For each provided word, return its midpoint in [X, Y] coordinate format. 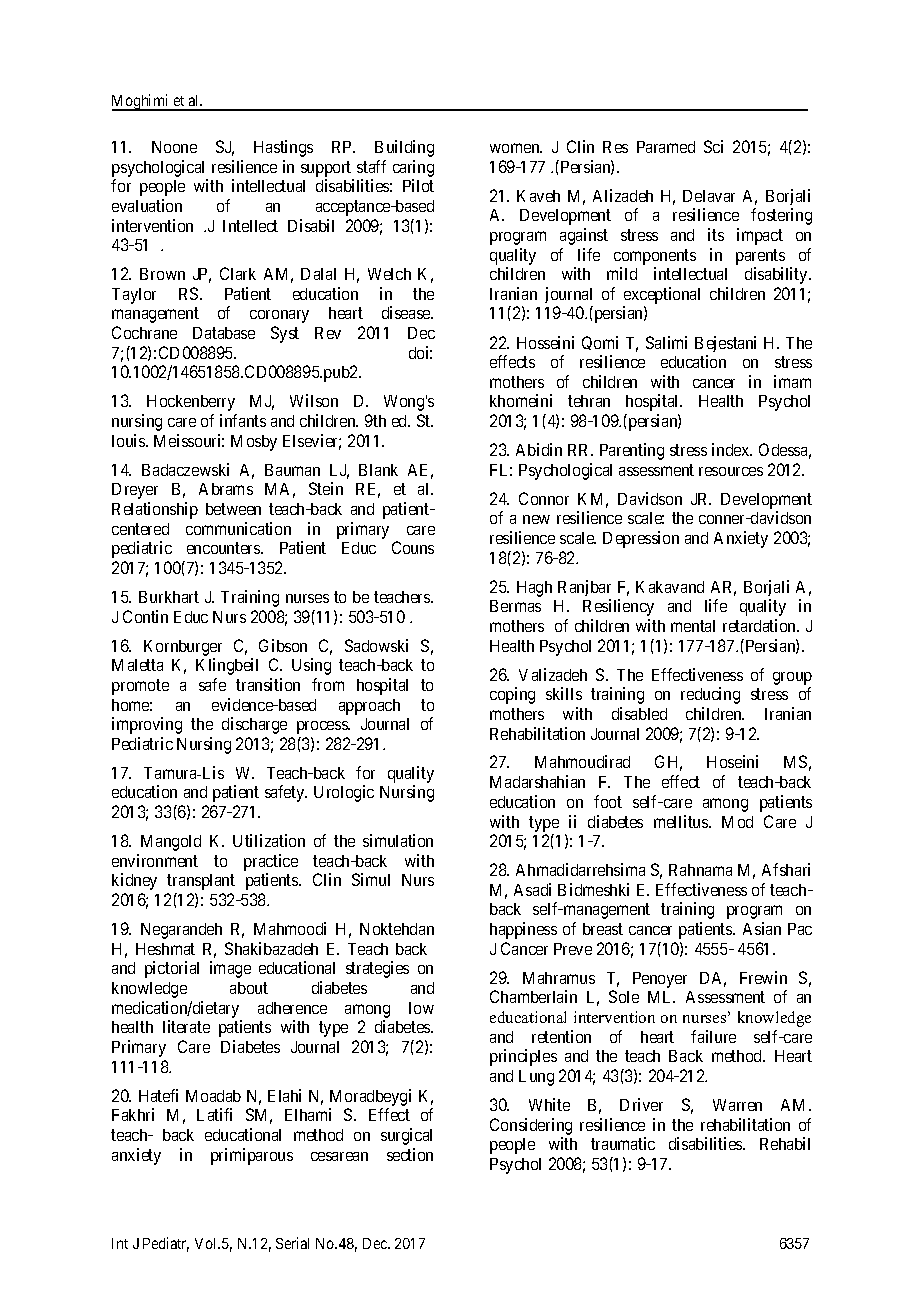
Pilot [418, 185]
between [233, 509]
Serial [292, 1243]
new [536, 519]
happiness [523, 930]
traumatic [623, 1143]
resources [731, 471]
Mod [737, 822]
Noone [174, 147]
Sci [713, 146]
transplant [201, 882]
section [410, 1154]
